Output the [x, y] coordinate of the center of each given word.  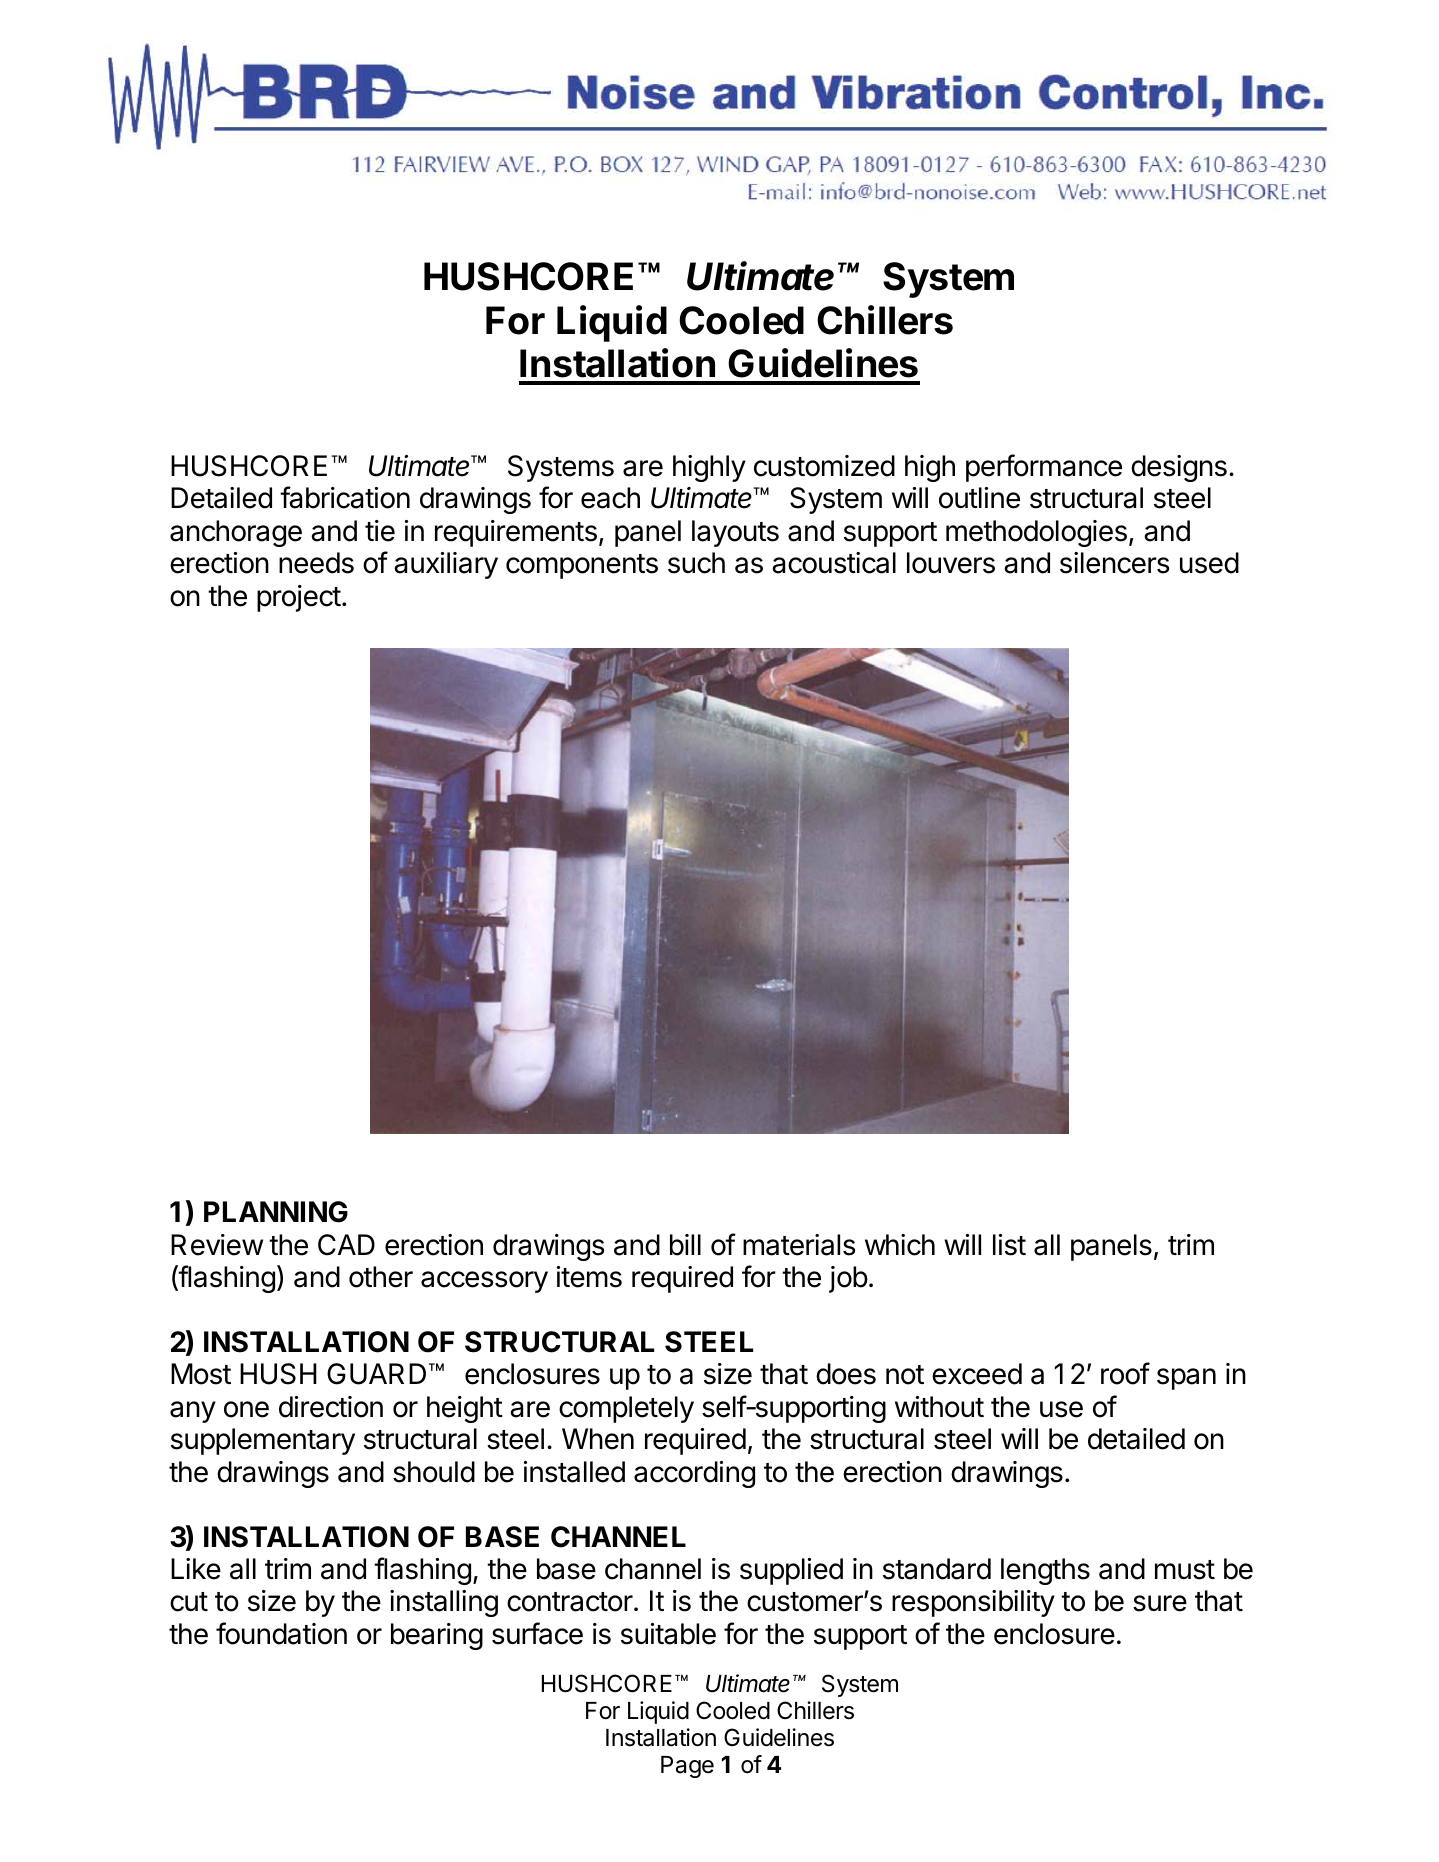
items [589, 1277]
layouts [735, 533]
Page [687, 1767]
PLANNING [276, 1212]
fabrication [345, 497]
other [381, 1277]
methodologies [1036, 533]
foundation [281, 1633]
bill [685, 1245]
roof [1125, 1373]
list [1009, 1245]
